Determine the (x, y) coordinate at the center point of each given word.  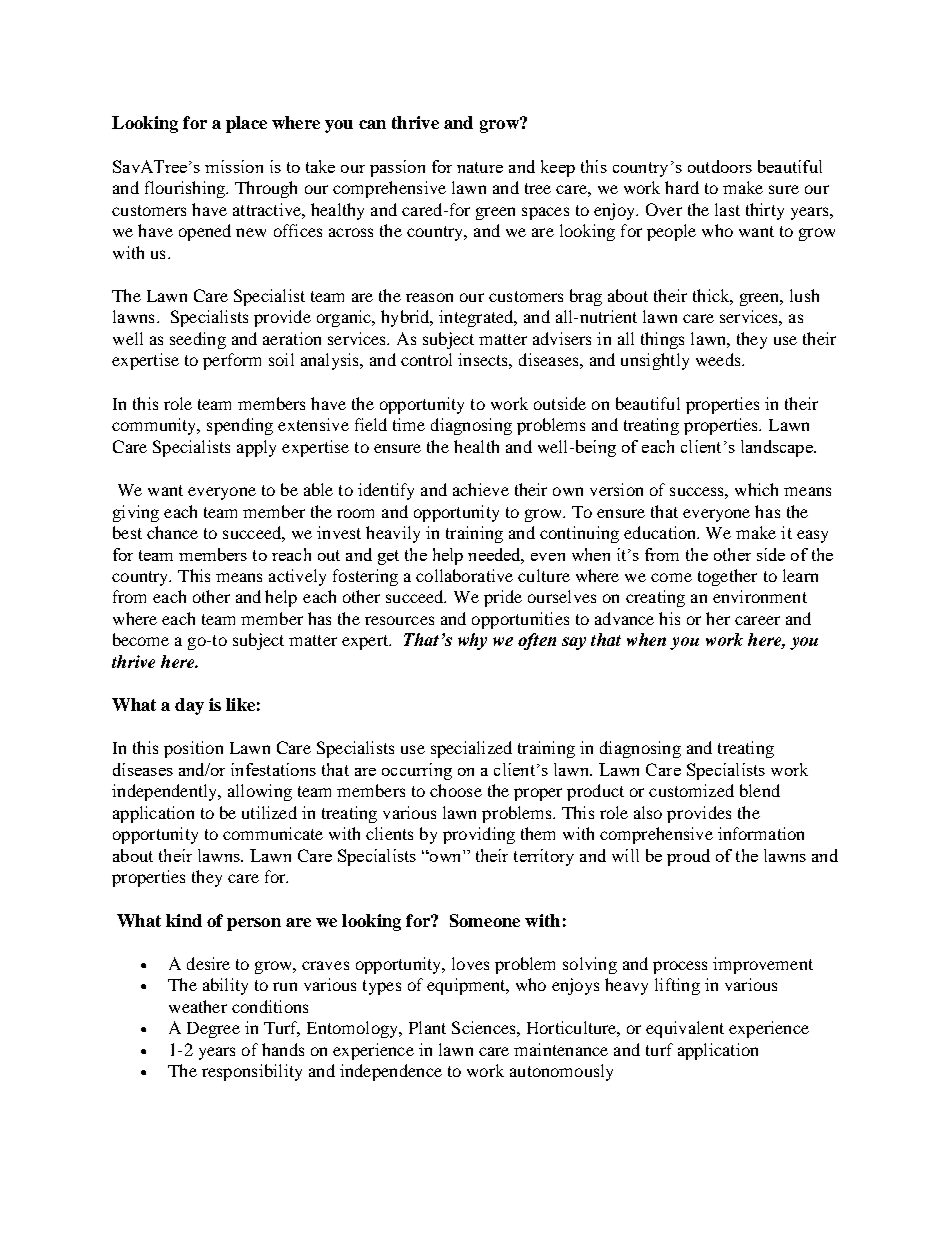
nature (480, 167)
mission (234, 166)
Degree (213, 1030)
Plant (427, 1027)
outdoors (720, 166)
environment (760, 596)
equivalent (685, 1029)
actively (297, 577)
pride (503, 598)
